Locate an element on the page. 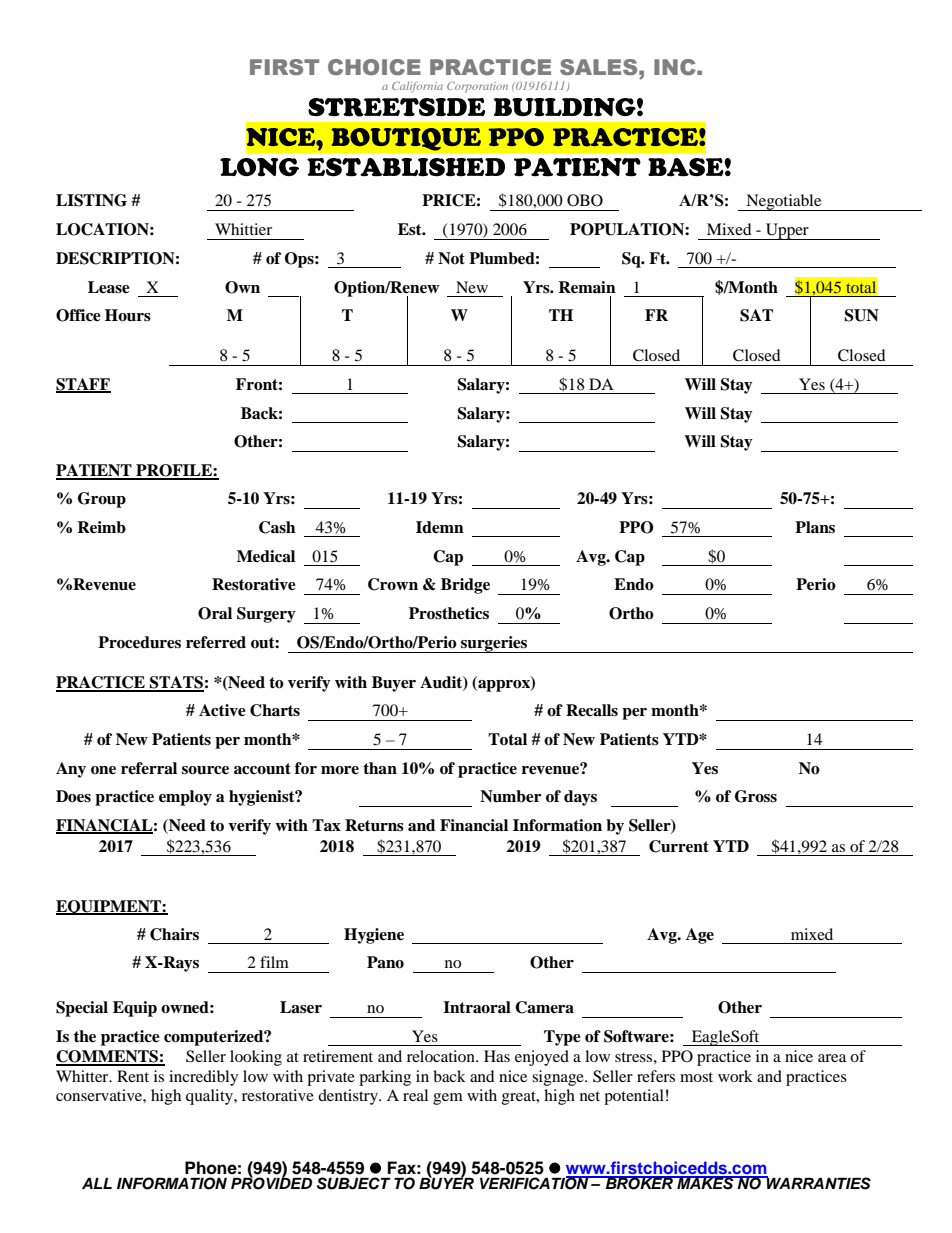 This document has width=952, height=1233. Chairs is located at coordinates (174, 934).
